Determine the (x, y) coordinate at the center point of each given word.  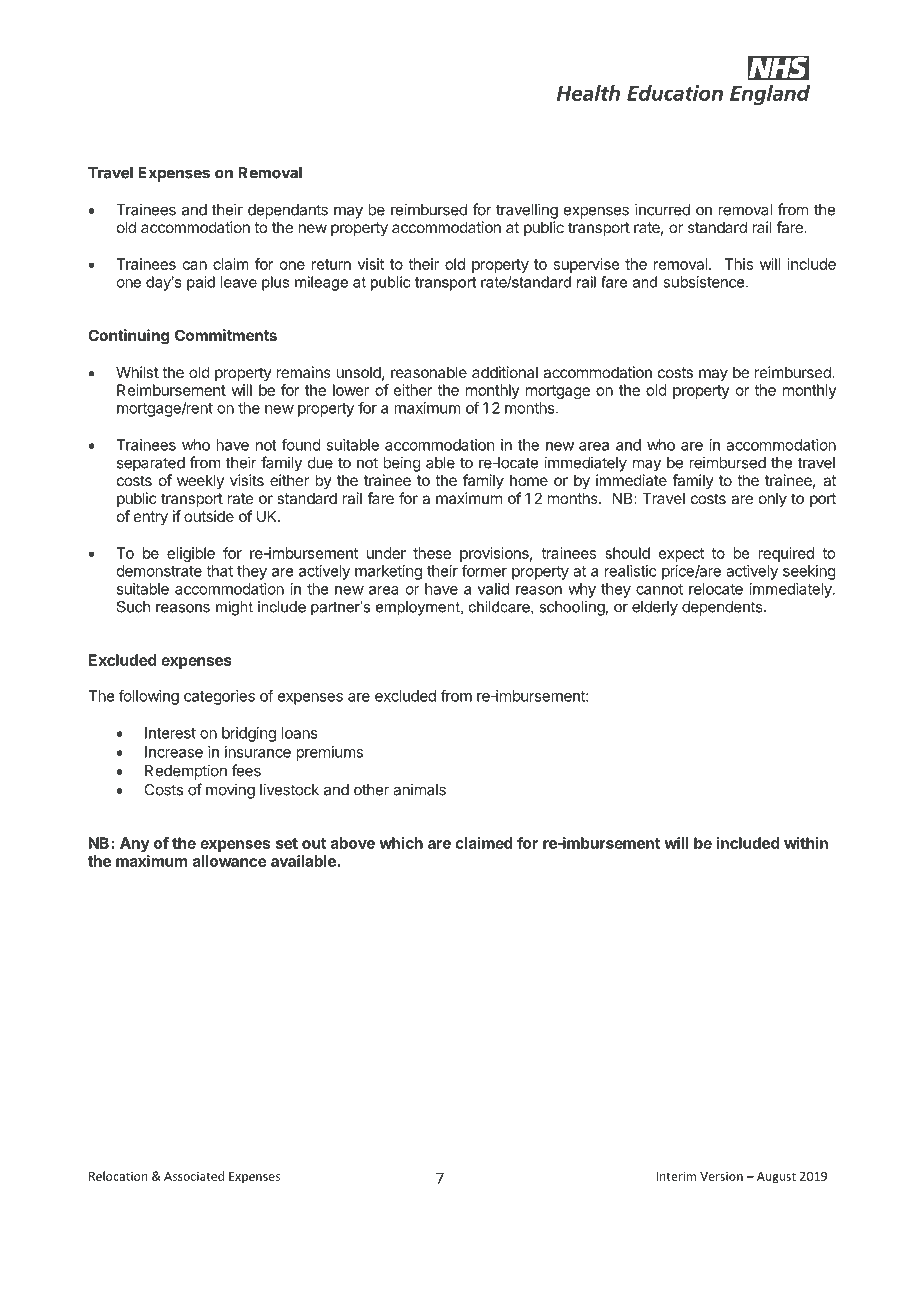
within (806, 843)
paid (201, 283)
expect (681, 555)
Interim (676, 1176)
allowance (230, 861)
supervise (587, 265)
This (738, 264)
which (401, 843)
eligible (191, 554)
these (432, 553)
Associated (194, 1176)
